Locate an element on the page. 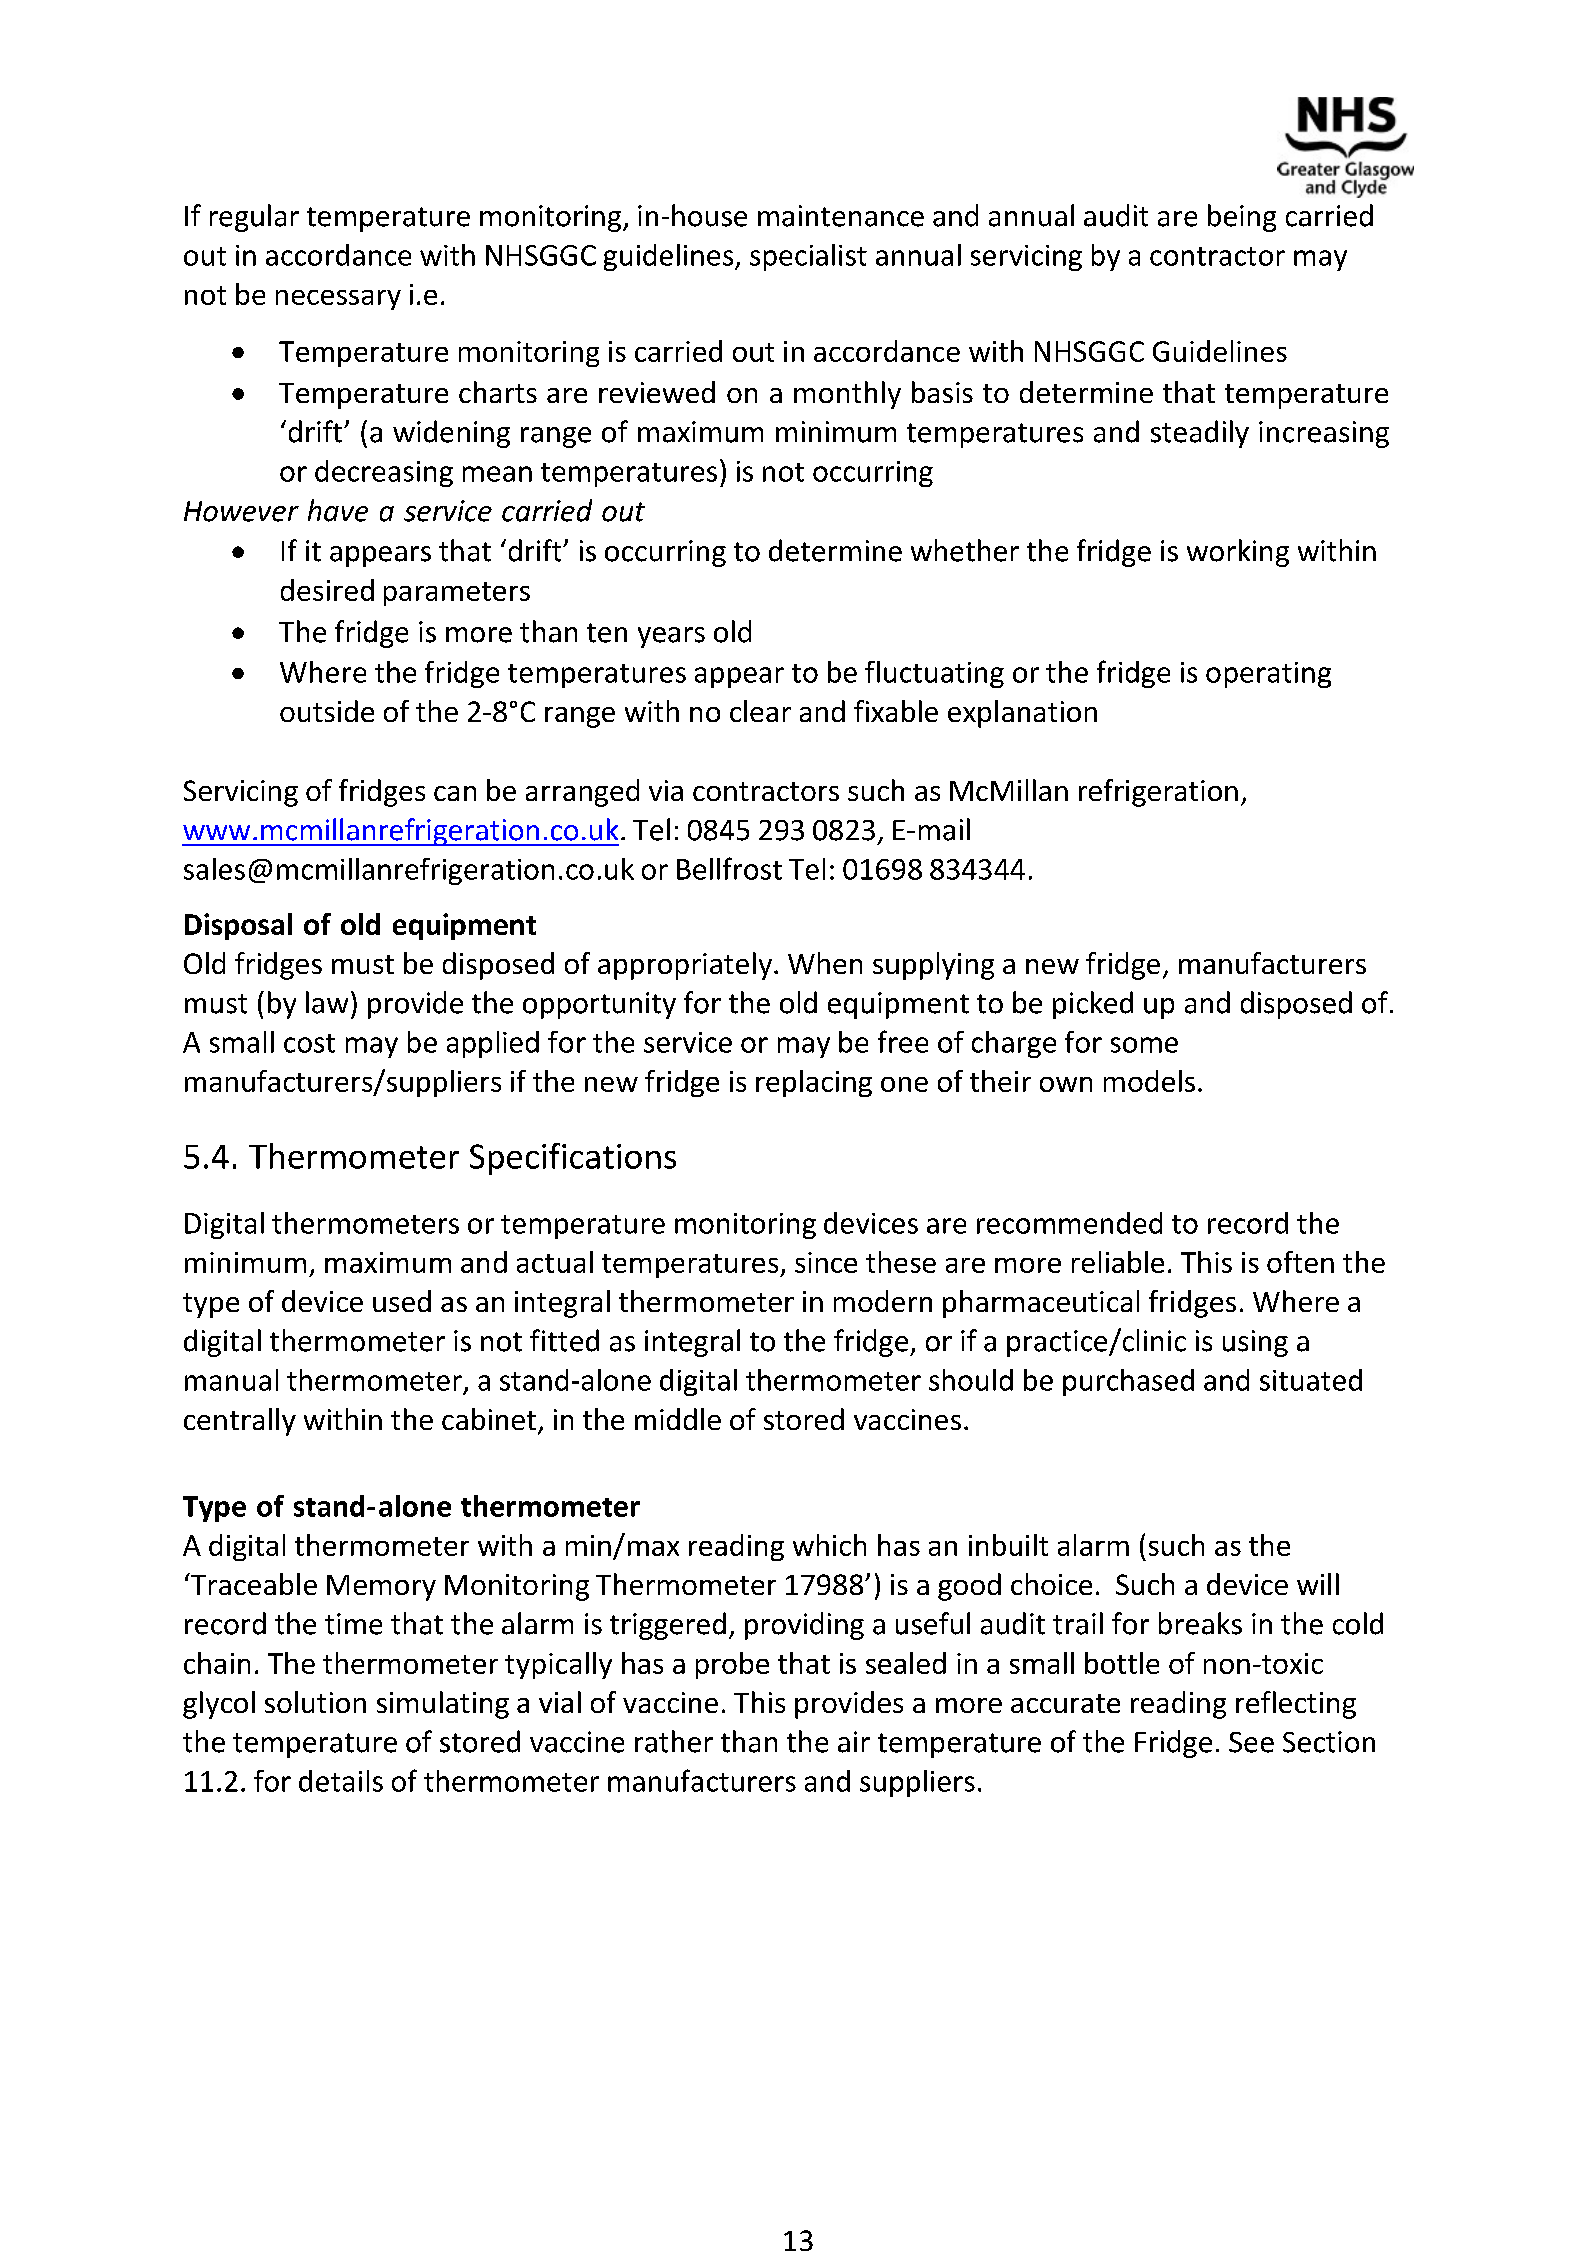 The image size is (1595, 2258). desired is located at coordinates (327, 590).
